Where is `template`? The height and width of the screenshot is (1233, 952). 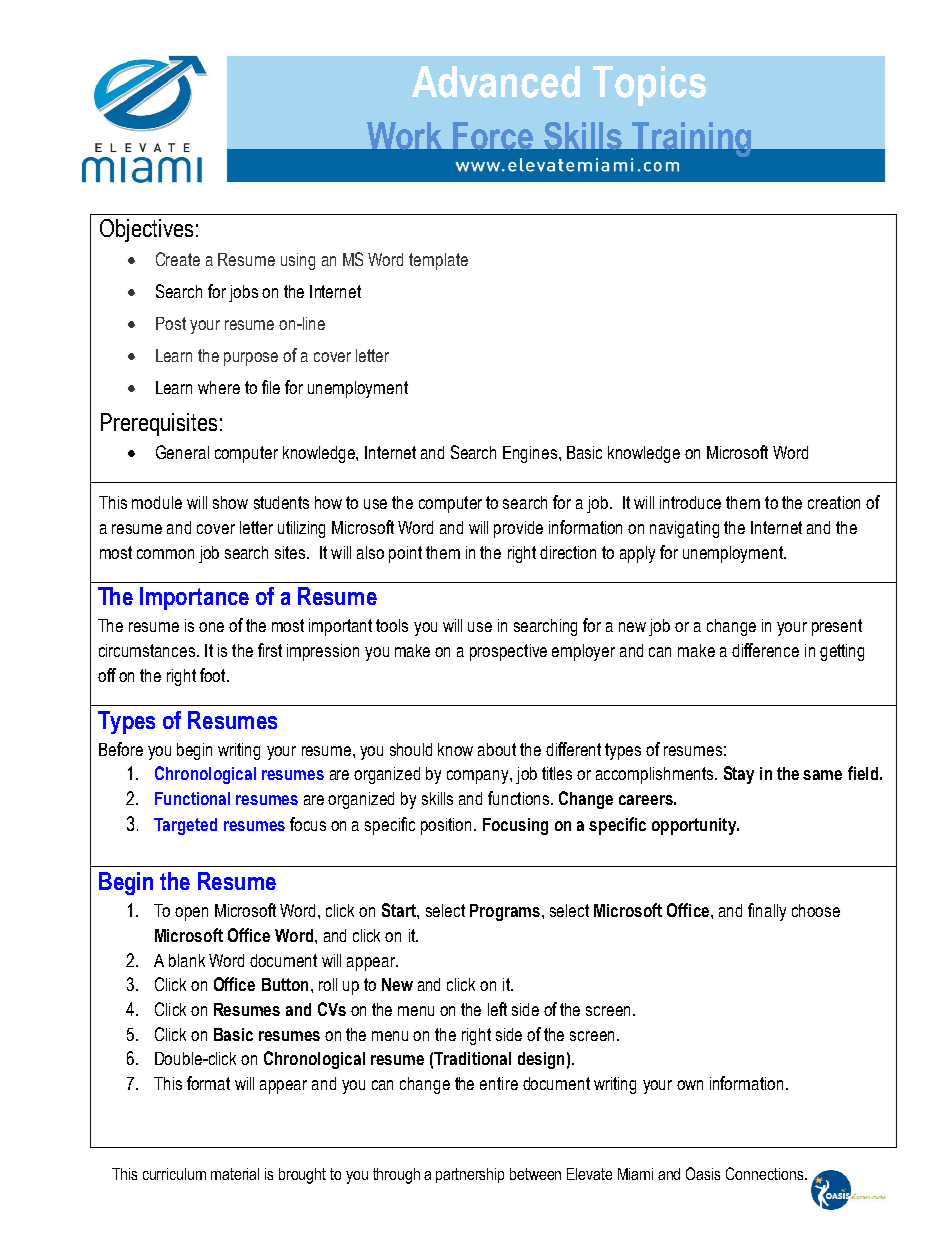 template is located at coordinates (438, 261).
